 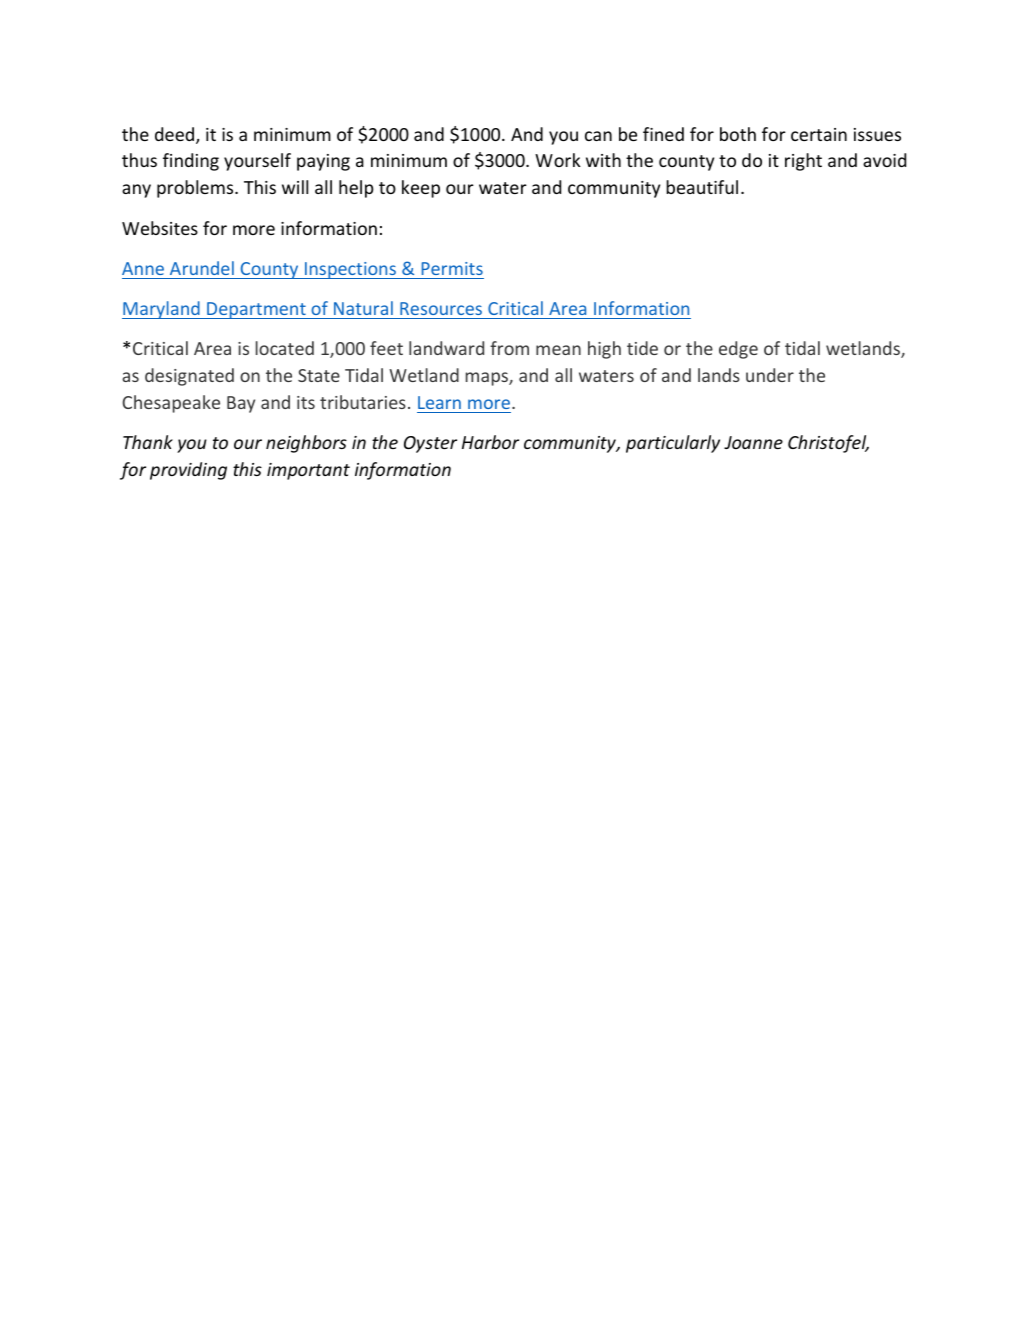 What do you see at coordinates (490, 442) in the image?
I see `Harbor` at bounding box center [490, 442].
